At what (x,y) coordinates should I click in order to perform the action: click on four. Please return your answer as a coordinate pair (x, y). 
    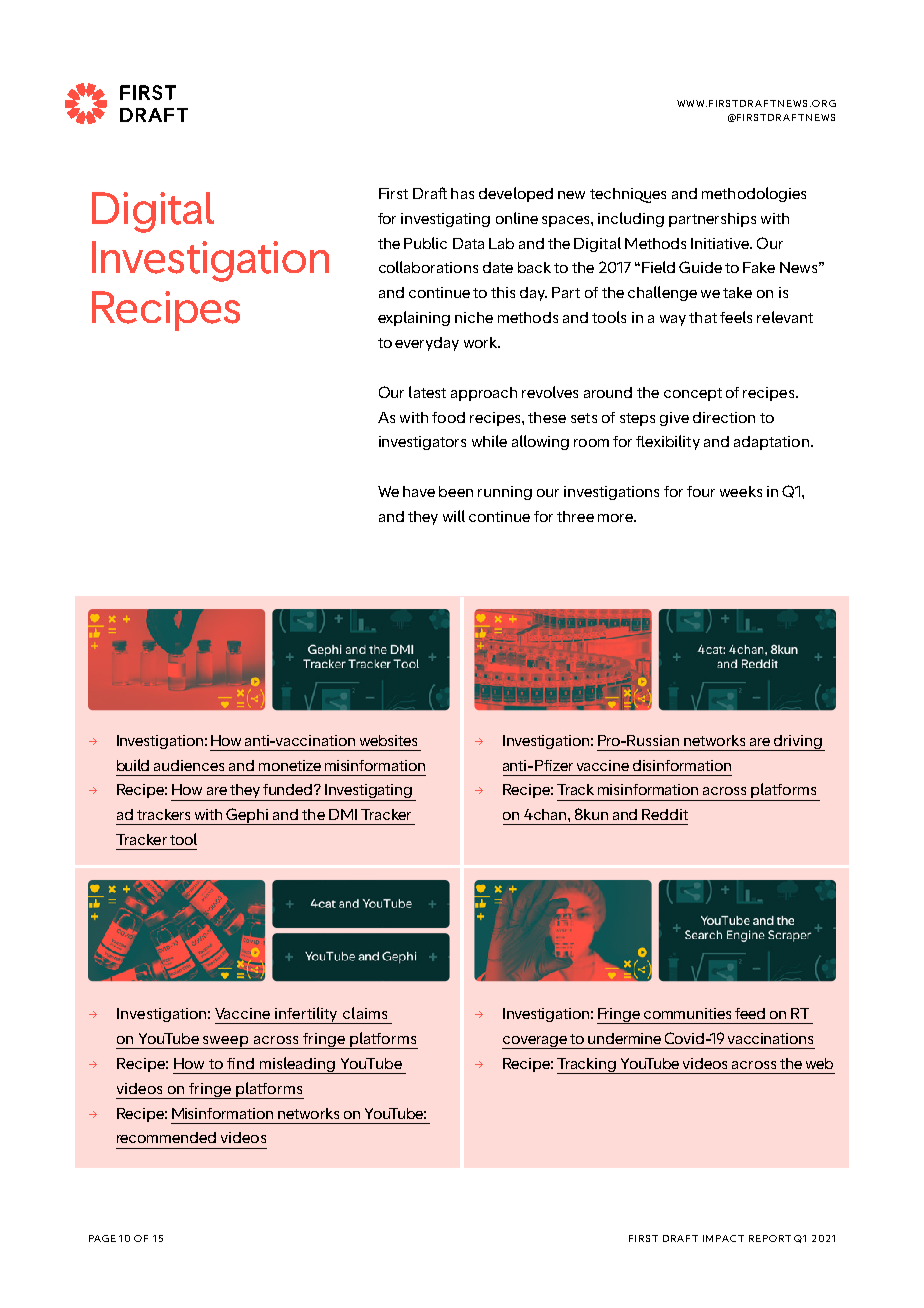
    Looking at the image, I should click on (701, 491).
